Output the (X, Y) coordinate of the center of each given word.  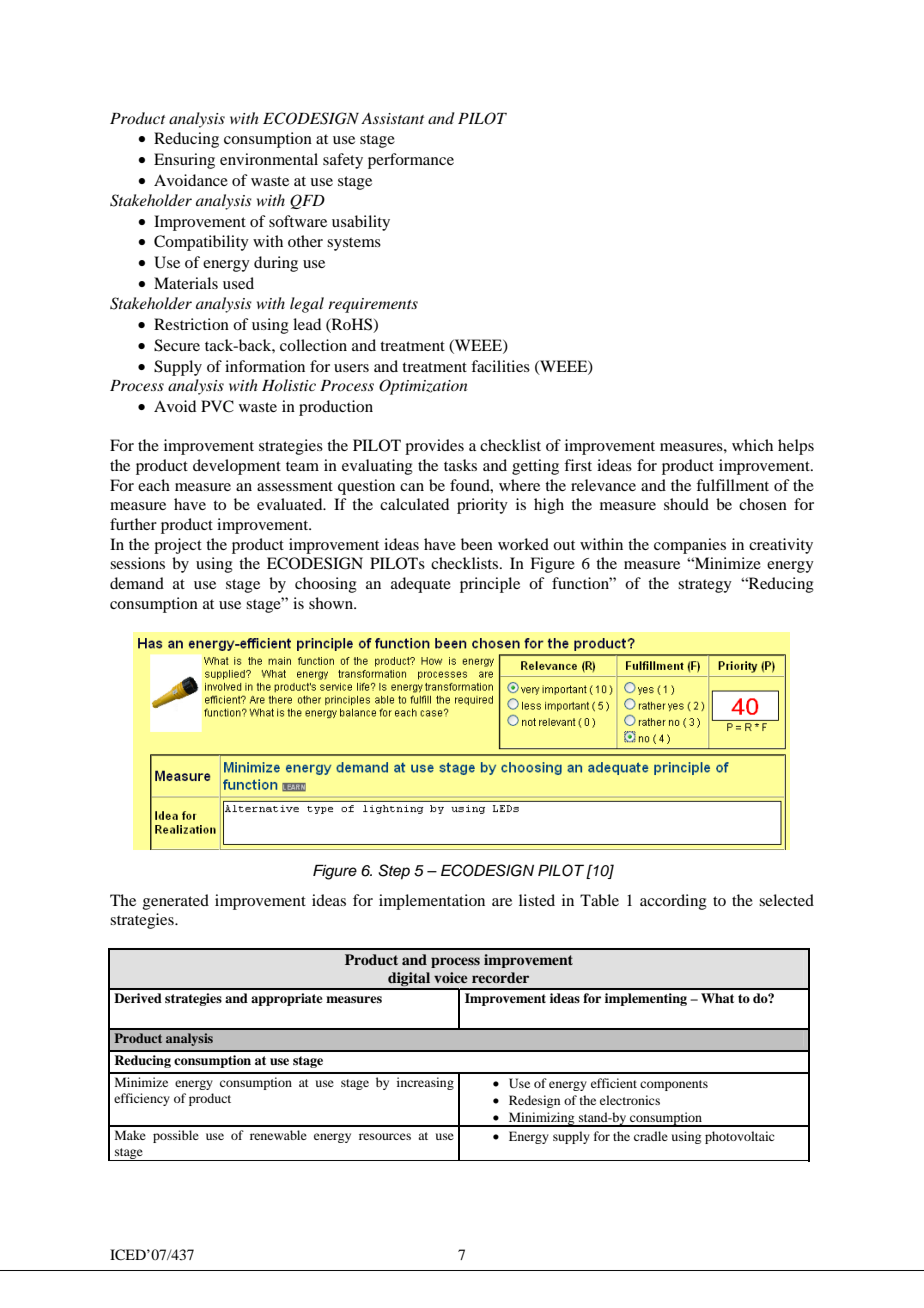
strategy (705, 586)
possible (176, 1136)
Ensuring (184, 161)
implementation (432, 902)
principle (490, 585)
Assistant (392, 118)
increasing (425, 1083)
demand (137, 583)
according (673, 902)
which (752, 445)
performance (411, 161)
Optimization (423, 387)
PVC (217, 406)
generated (176, 902)
